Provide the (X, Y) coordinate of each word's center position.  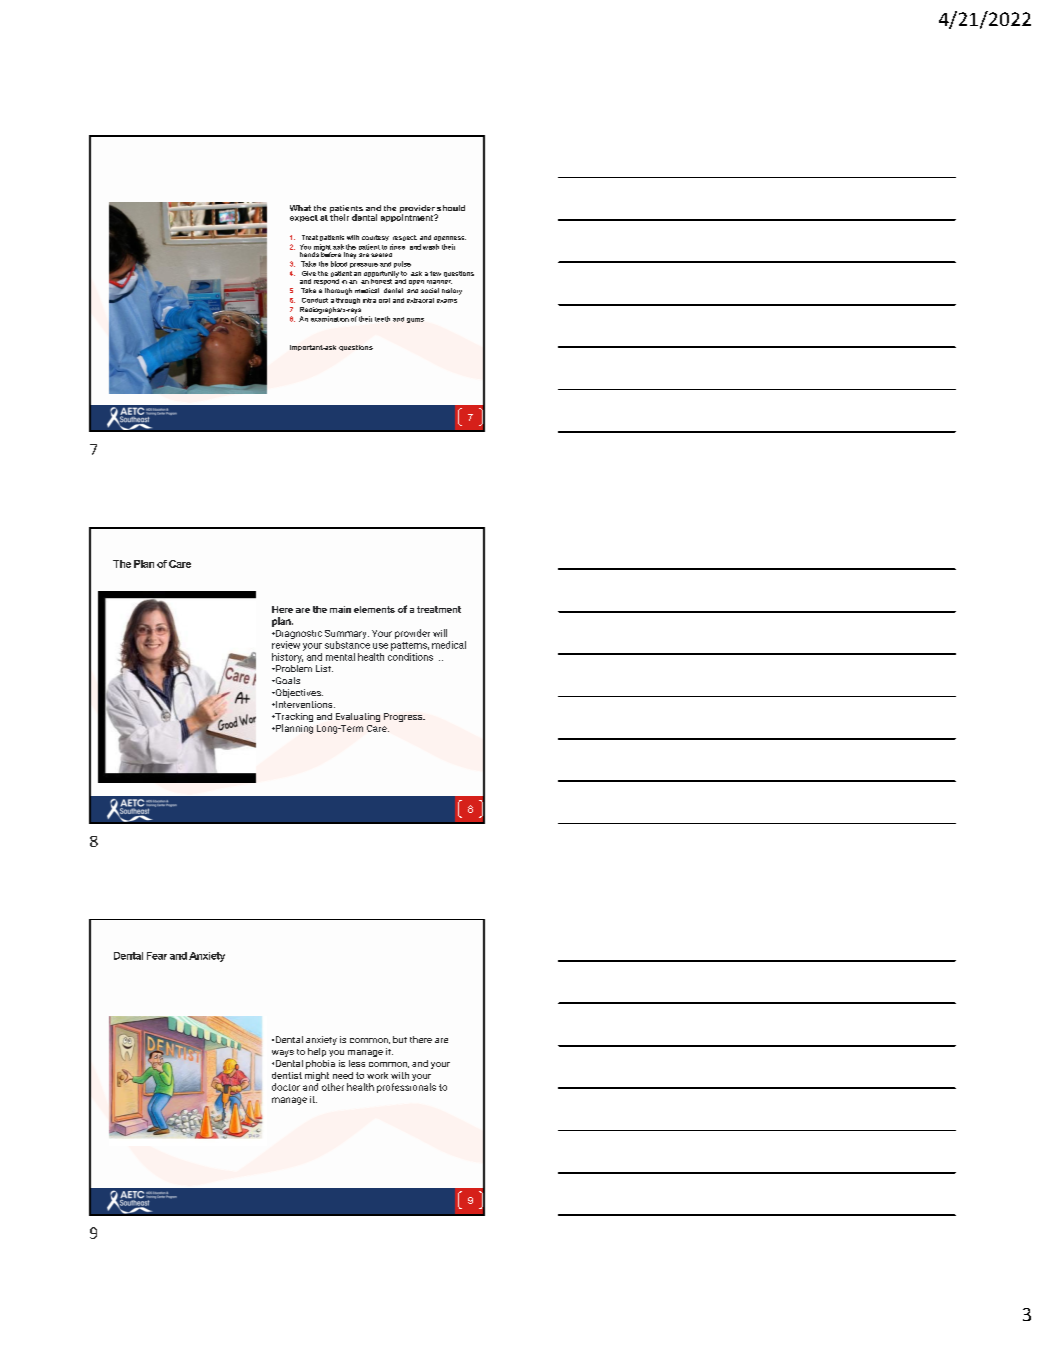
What (300, 208)
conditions (410, 657)
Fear (157, 956)
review (286, 645)
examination (330, 319)
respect (405, 238)
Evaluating (358, 717)
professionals (406, 1088)
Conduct (315, 300)
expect (304, 218)
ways (283, 1053)
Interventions (304, 704)
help (317, 1052)
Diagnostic (298, 634)
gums (415, 320)
